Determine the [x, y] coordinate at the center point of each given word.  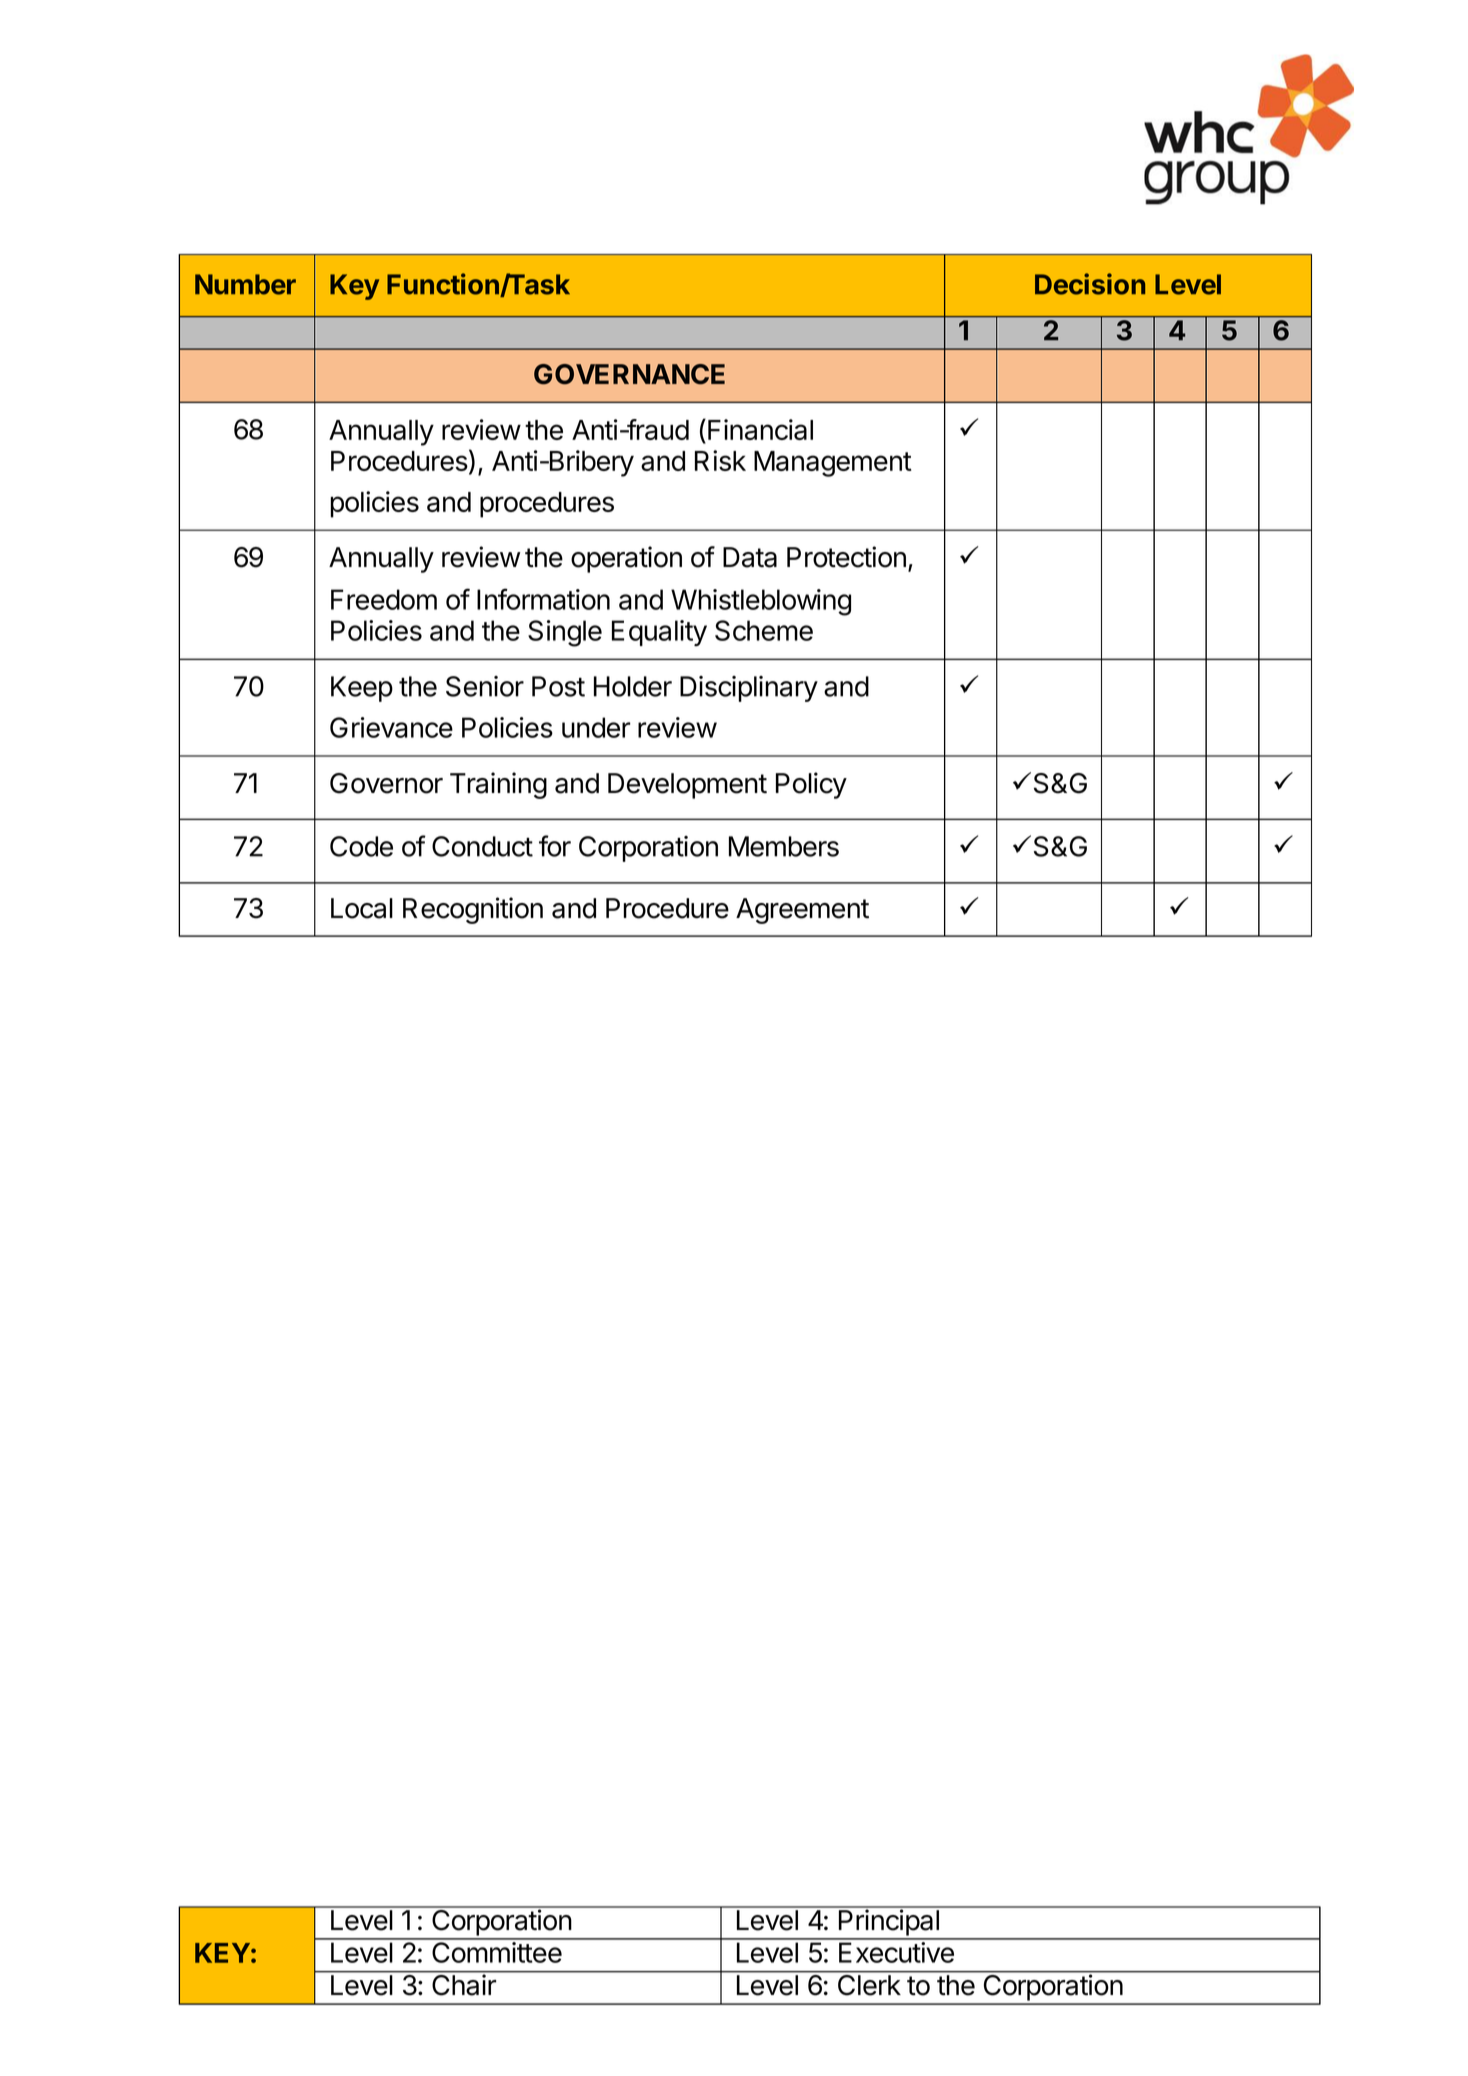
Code [361, 846]
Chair [464, 1984]
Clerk [869, 1985]
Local [362, 908]
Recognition [473, 910]
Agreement [802, 911]
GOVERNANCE [629, 374]
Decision [1090, 284]
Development [687, 786]
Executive [896, 1952]
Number [245, 284]
